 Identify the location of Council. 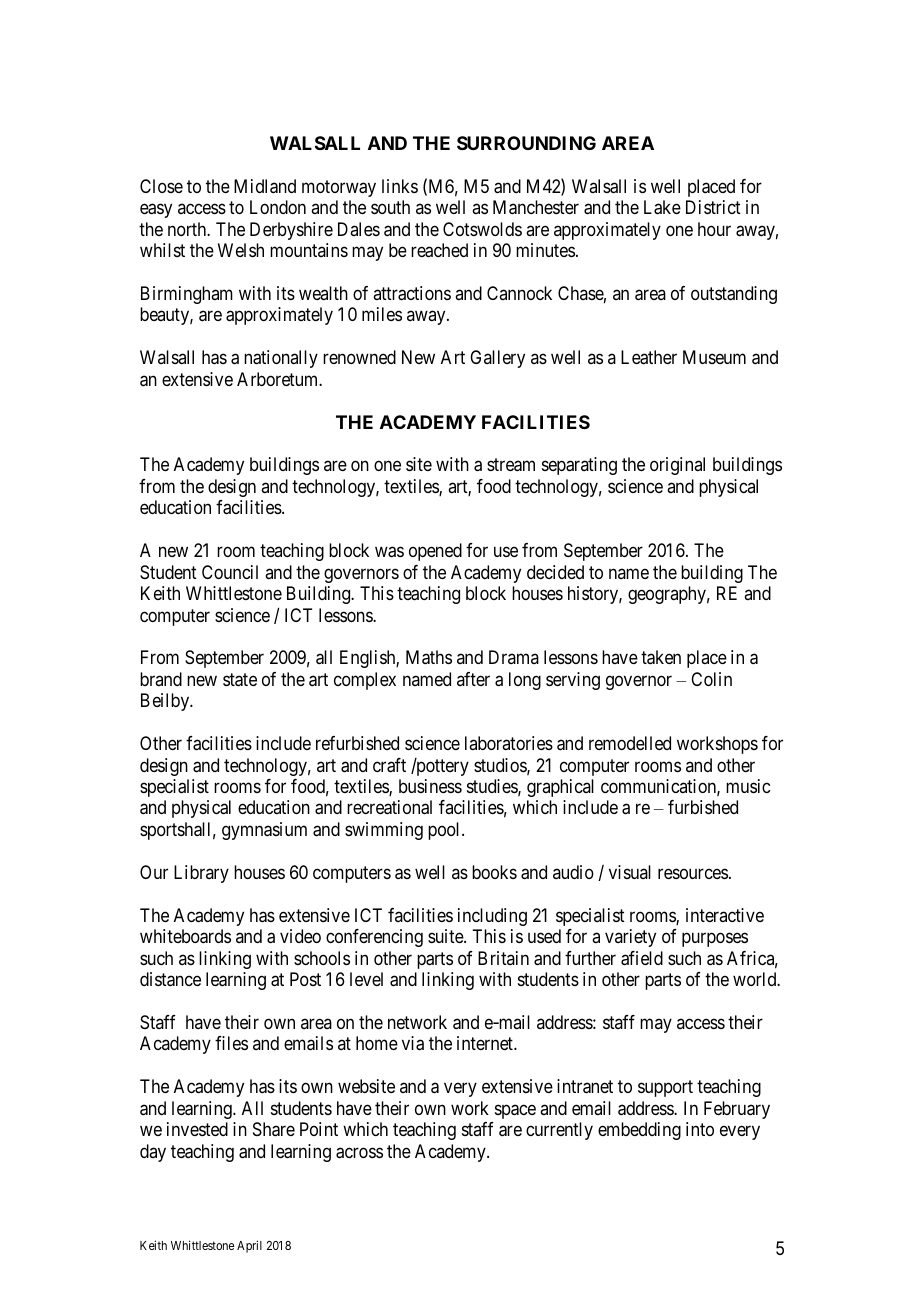
(230, 572).
